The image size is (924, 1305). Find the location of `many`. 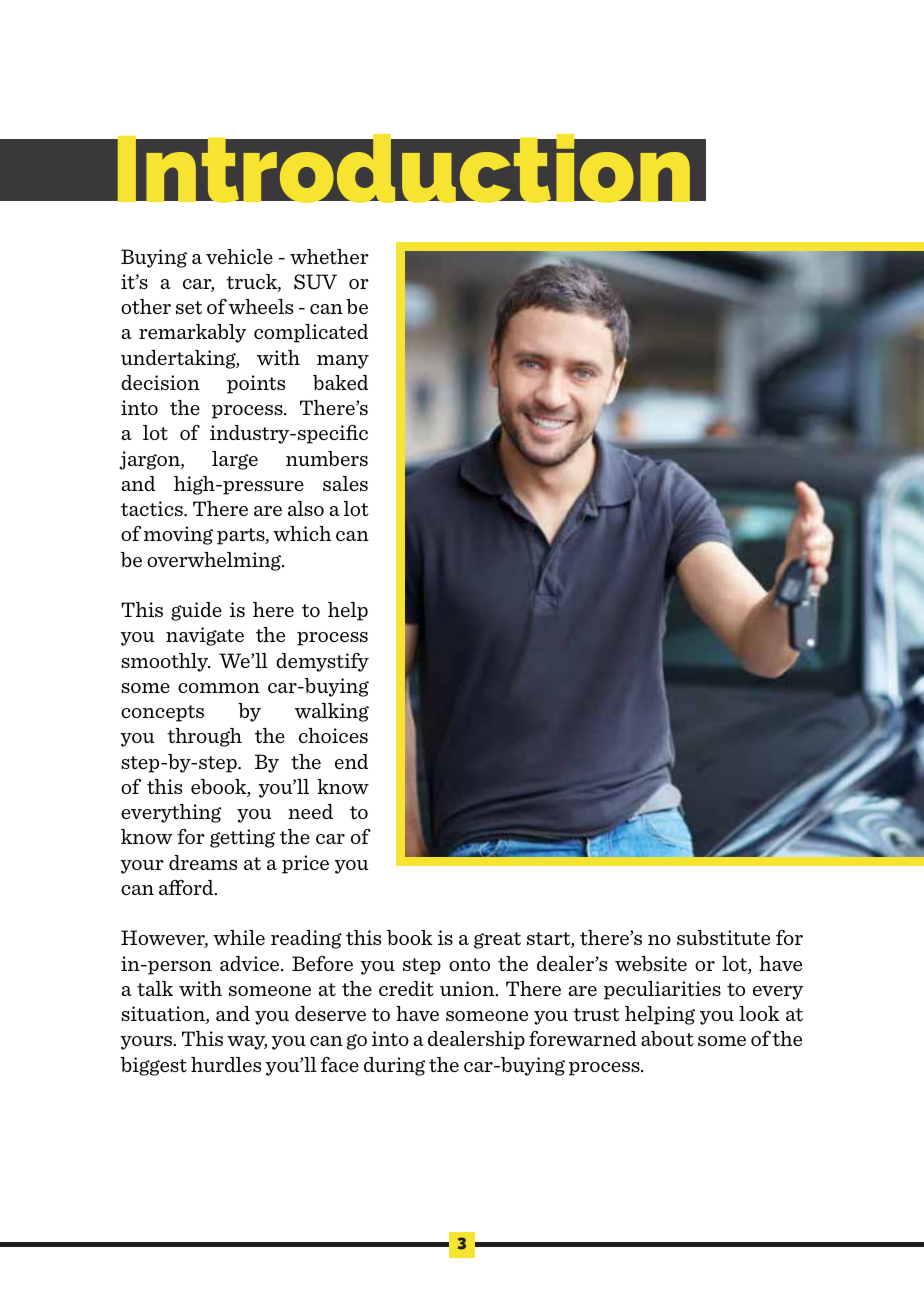

many is located at coordinates (343, 362).
